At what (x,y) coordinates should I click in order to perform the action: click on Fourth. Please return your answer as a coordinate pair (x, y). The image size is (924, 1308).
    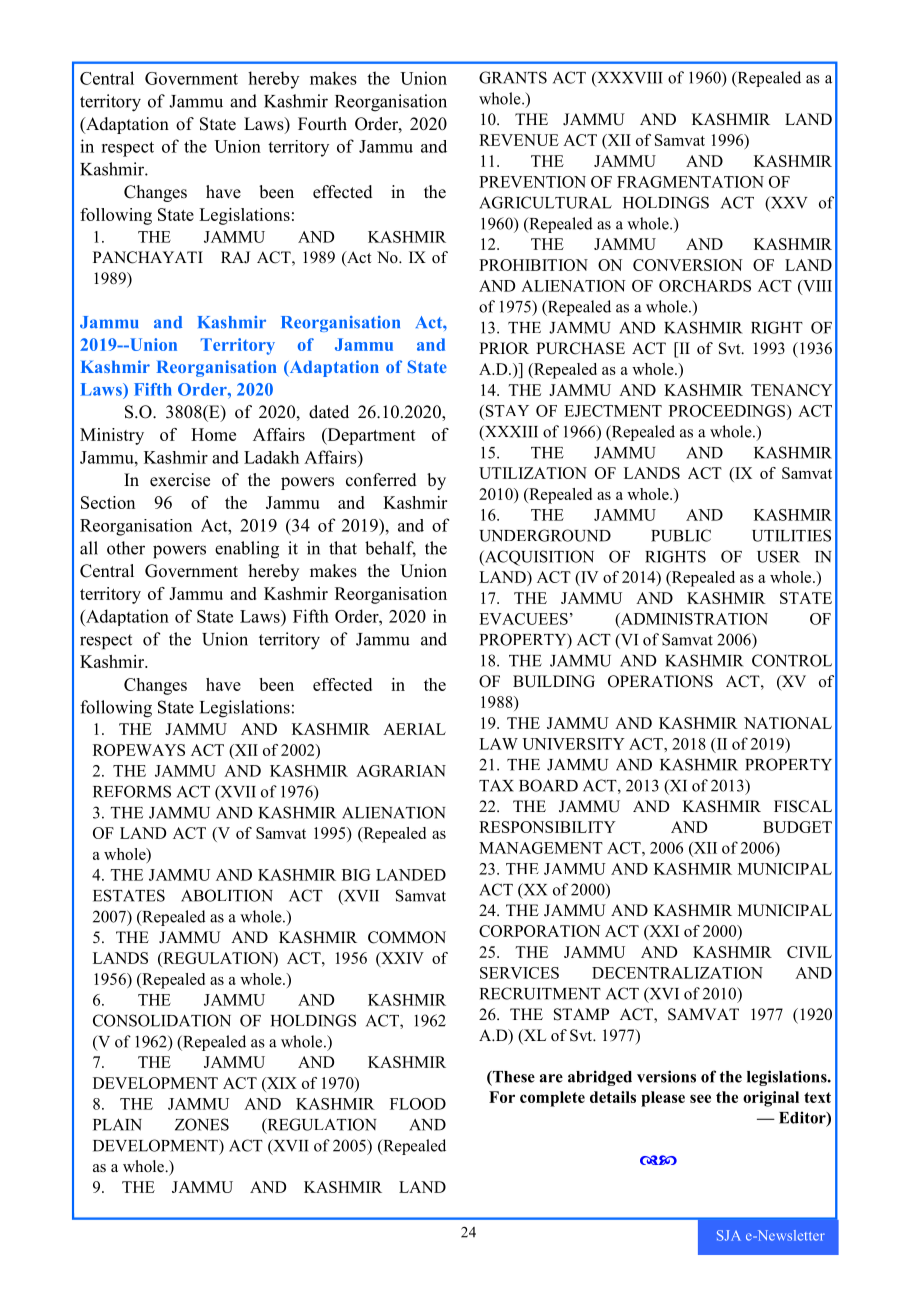
    Looking at the image, I should click on (322, 124).
